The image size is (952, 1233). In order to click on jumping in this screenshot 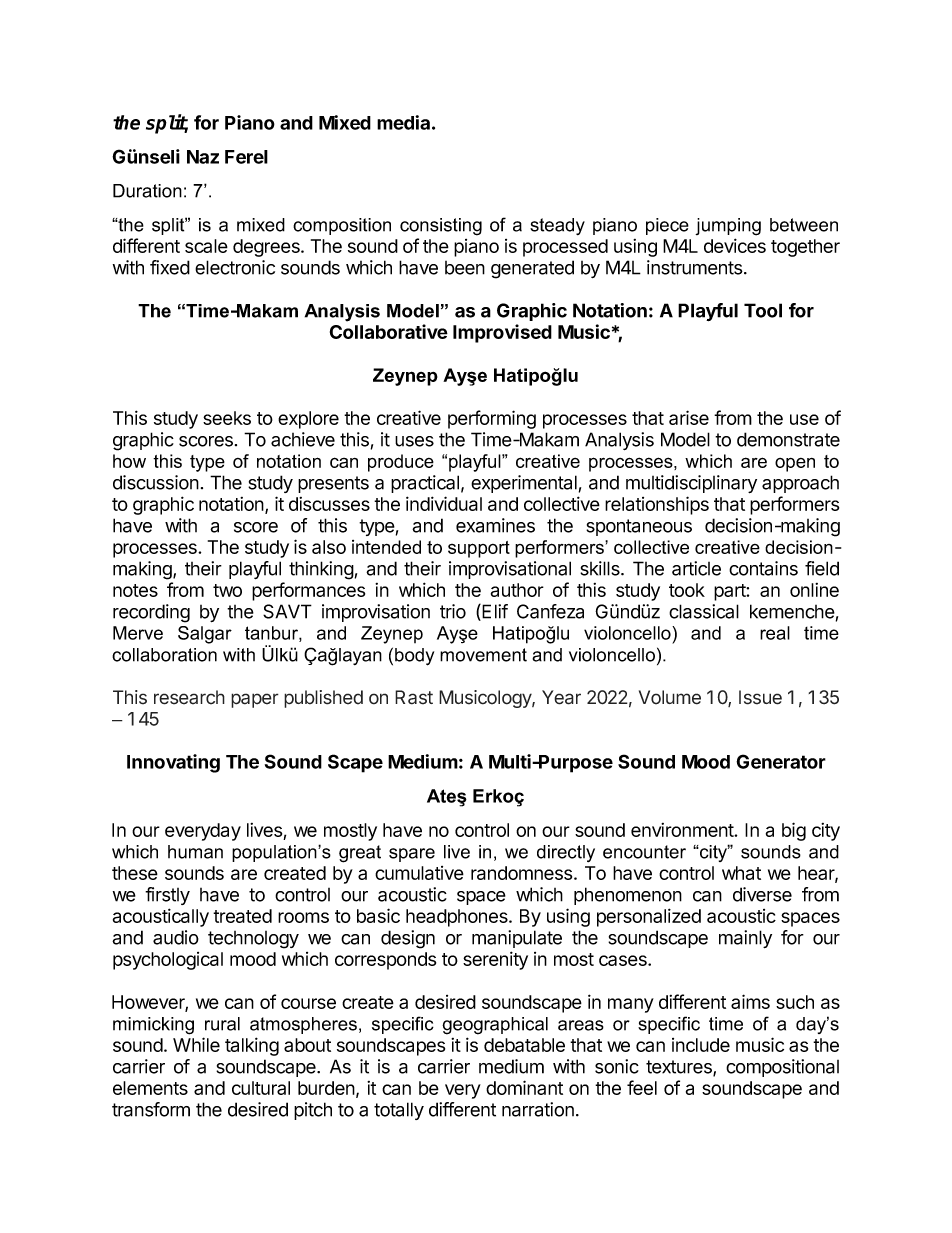, I will do `click(728, 227)`.
